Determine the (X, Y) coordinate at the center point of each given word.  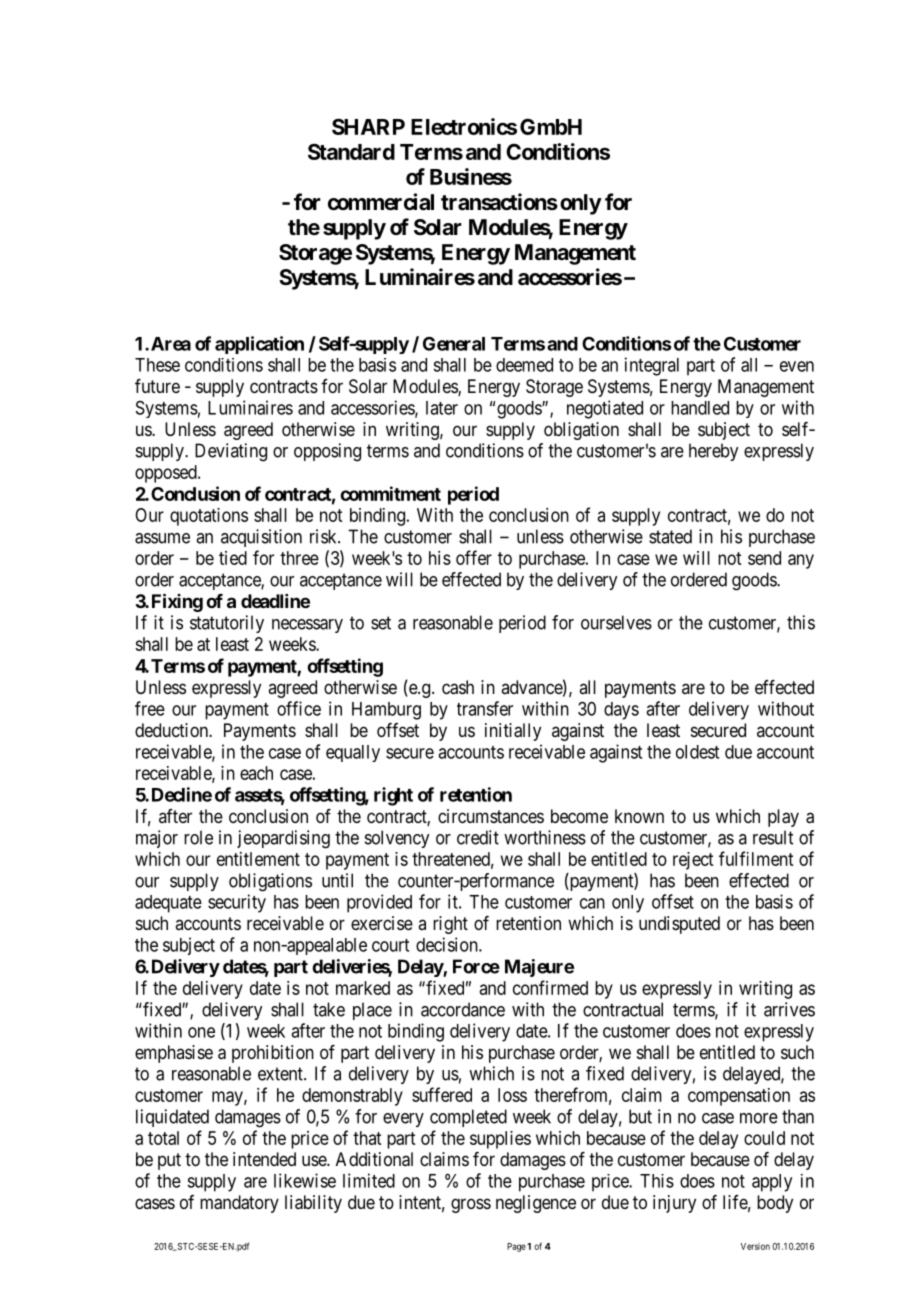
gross (471, 1205)
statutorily (227, 624)
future (157, 386)
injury (674, 1204)
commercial (381, 202)
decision (448, 944)
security (237, 903)
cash (458, 687)
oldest (697, 752)
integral (652, 366)
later (442, 408)
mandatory (239, 1204)
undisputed (679, 925)
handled (700, 408)
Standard (351, 151)
